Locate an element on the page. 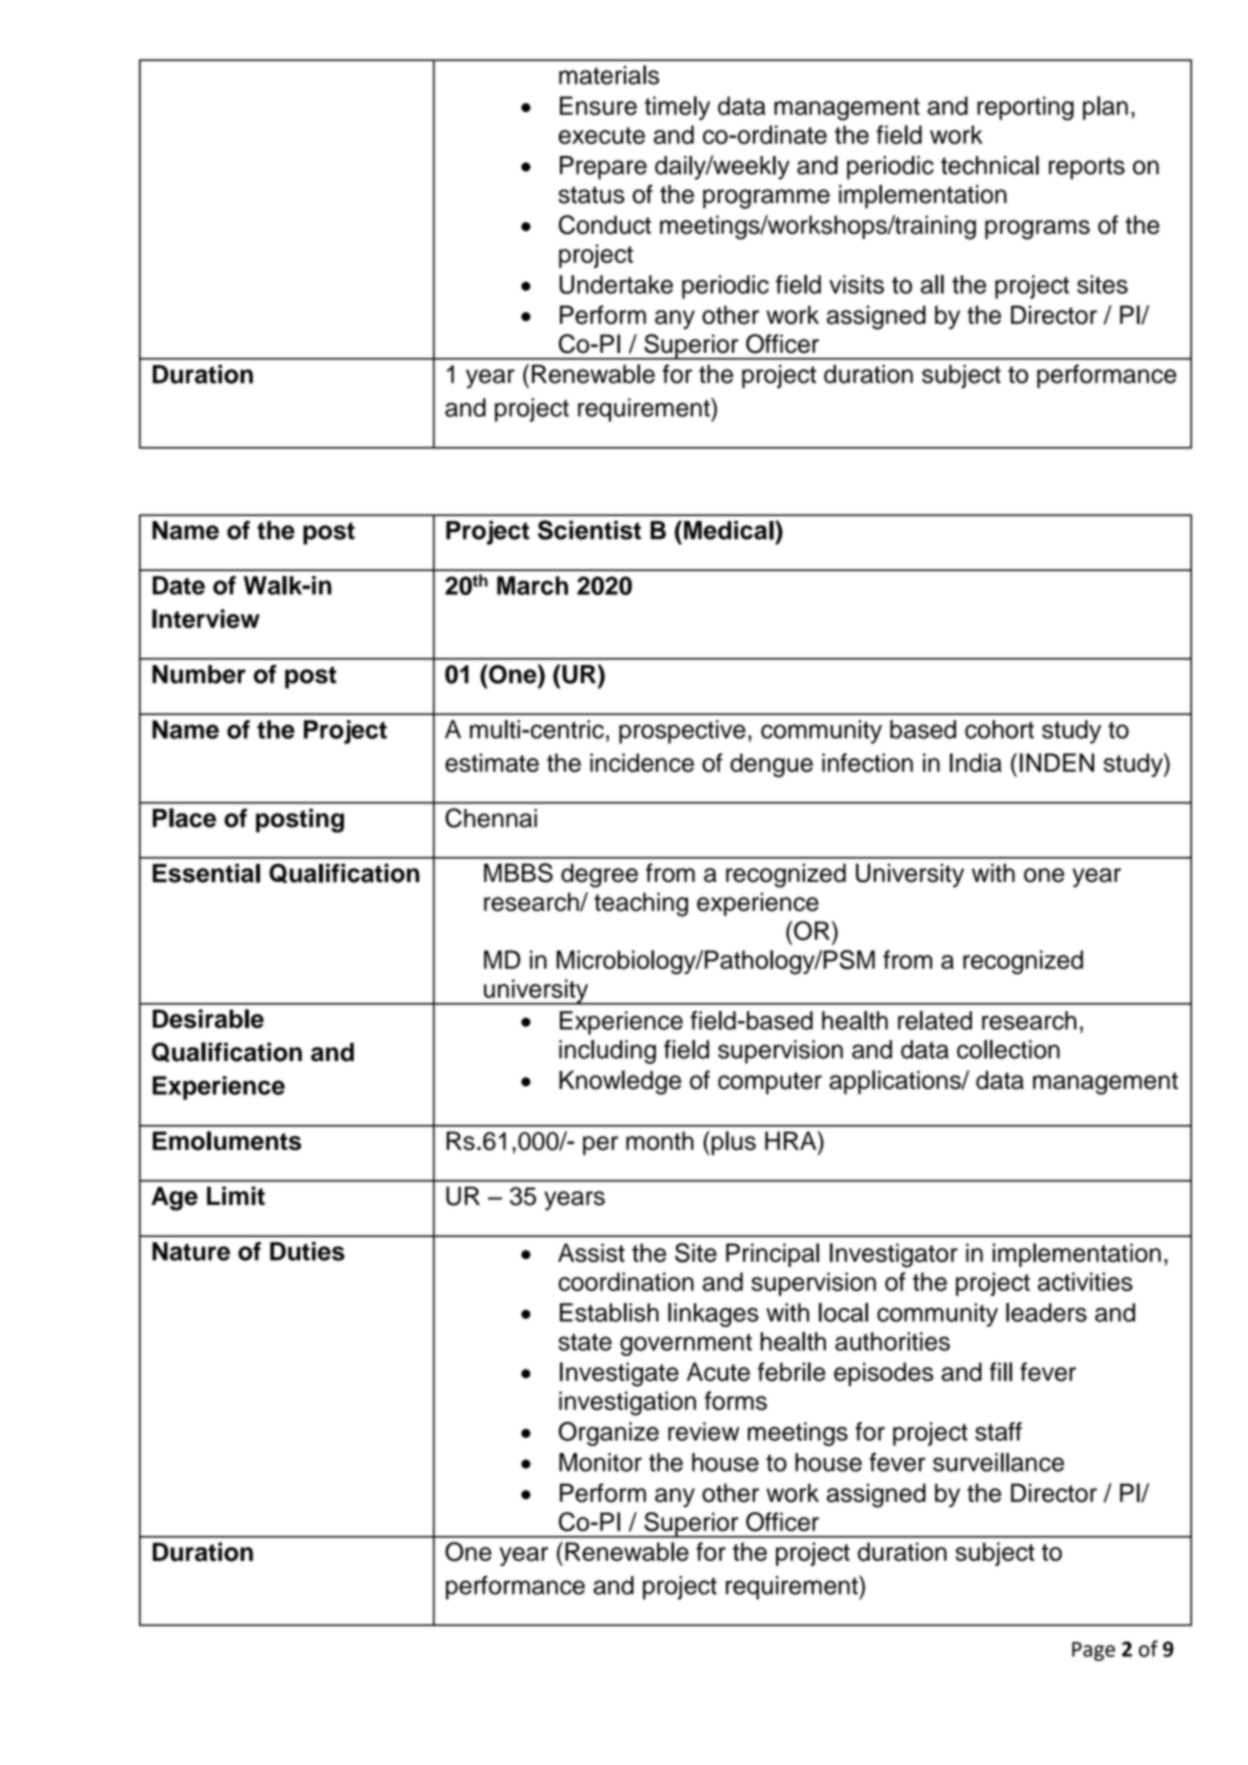 Image resolution: width=1248 pixels, height=1765 pixels. Monitor is located at coordinates (600, 1462).
